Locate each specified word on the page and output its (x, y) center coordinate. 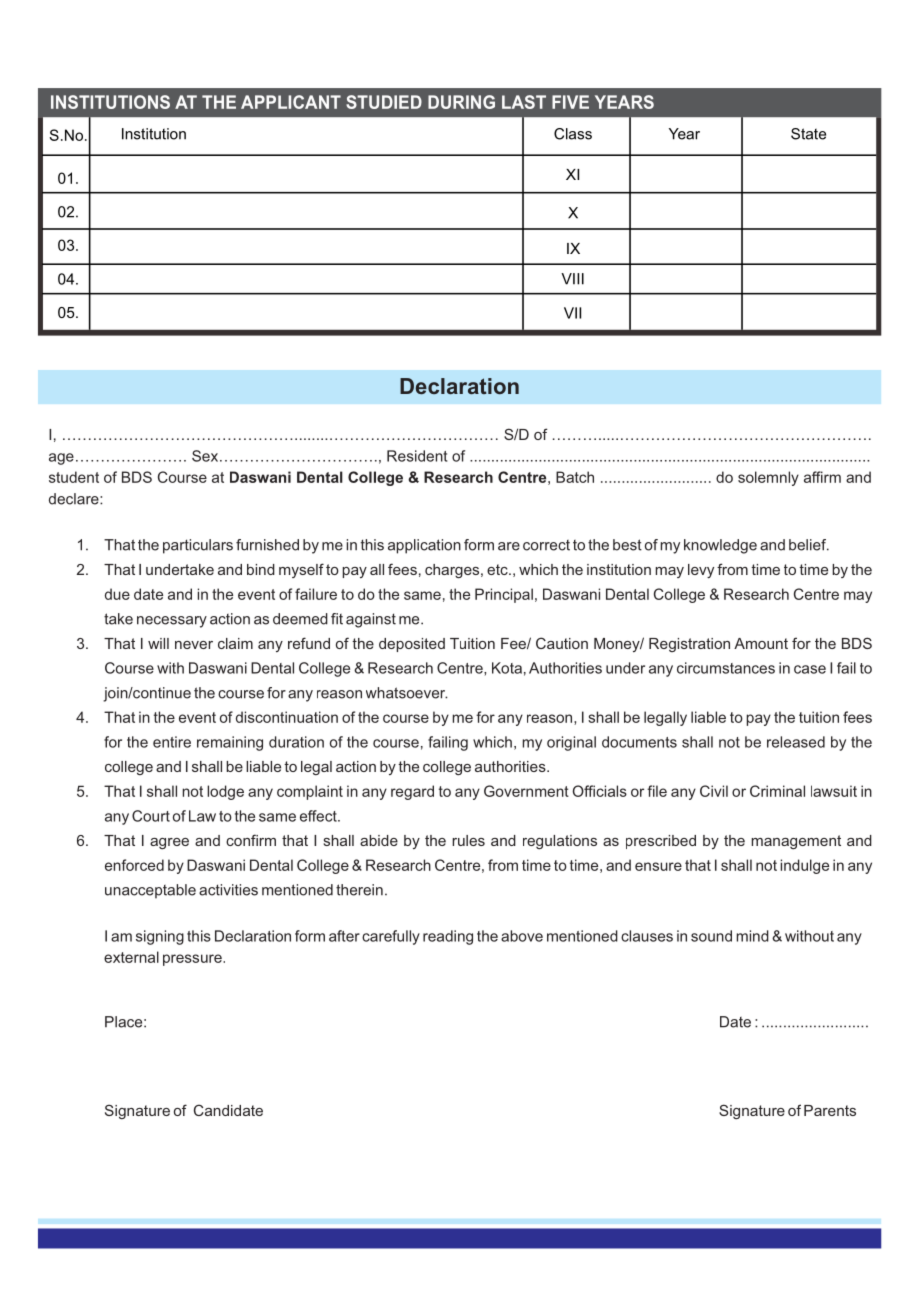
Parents (830, 1110)
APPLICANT (291, 102)
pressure (193, 960)
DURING (461, 102)
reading (448, 937)
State (808, 134)
